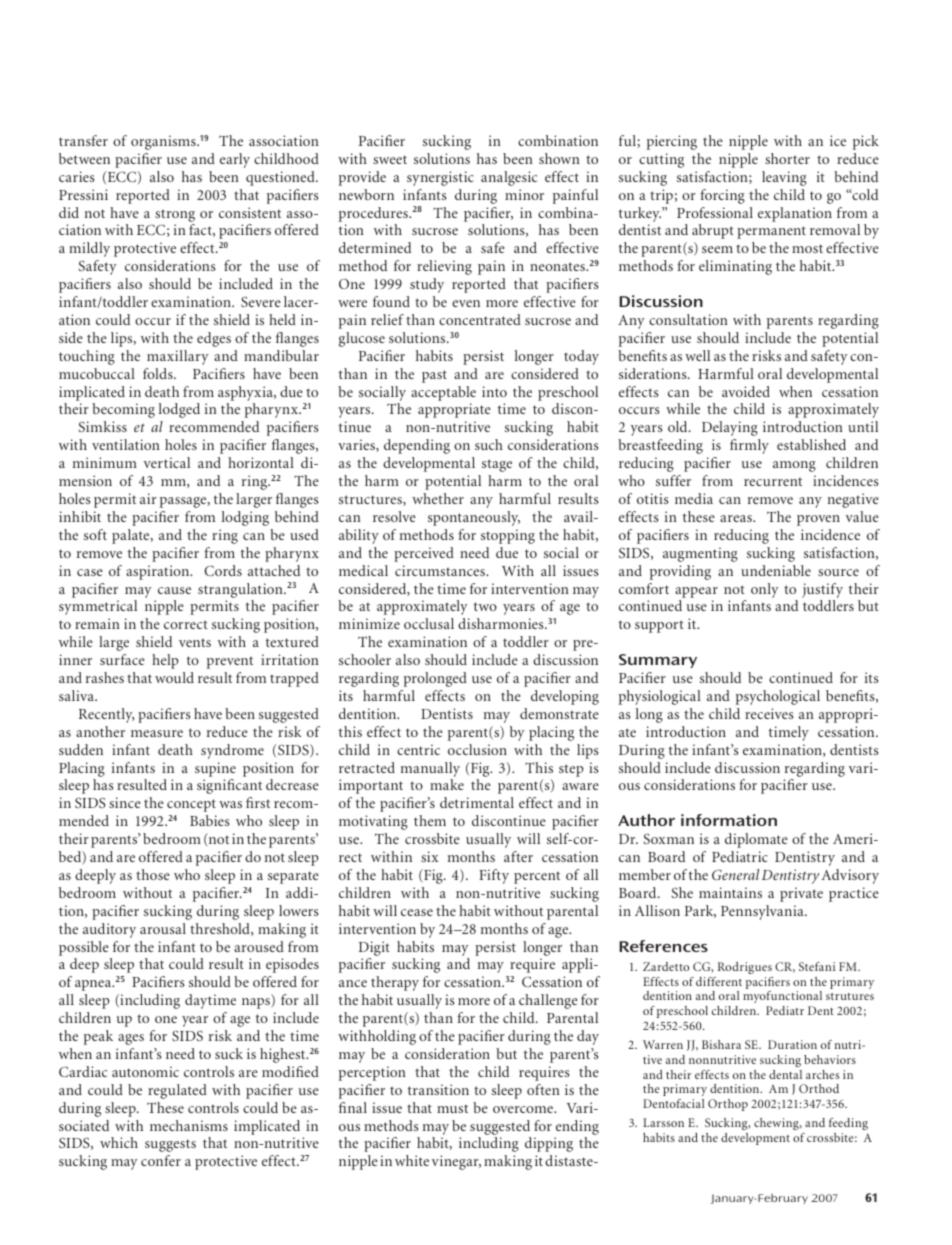  What do you see at coordinates (440, 178) in the screenshot?
I see `synergistic` at bounding box center [440, 178].
